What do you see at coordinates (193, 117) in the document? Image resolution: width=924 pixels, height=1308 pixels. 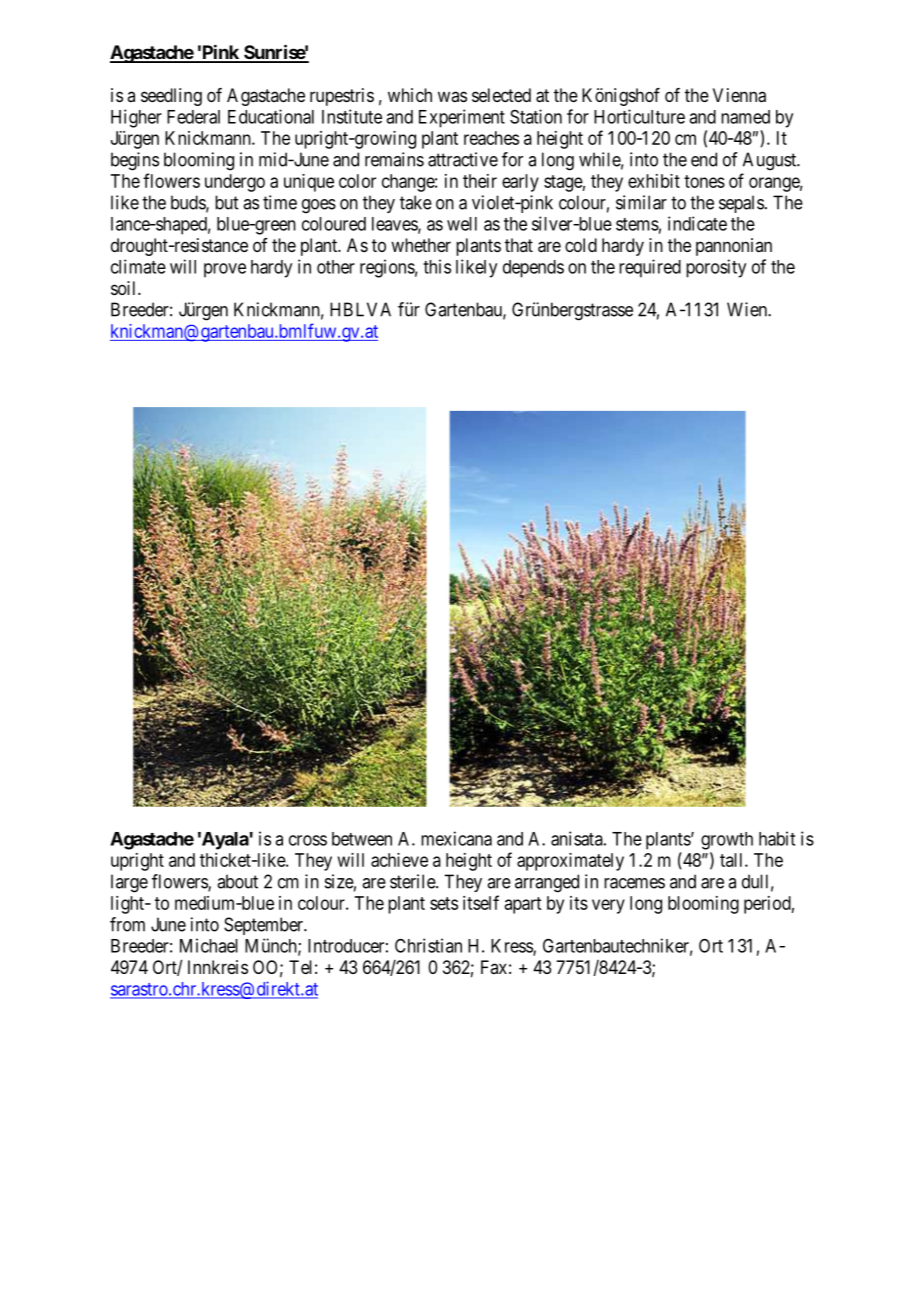 I see `Federal` at bounding box center [193, 117].
